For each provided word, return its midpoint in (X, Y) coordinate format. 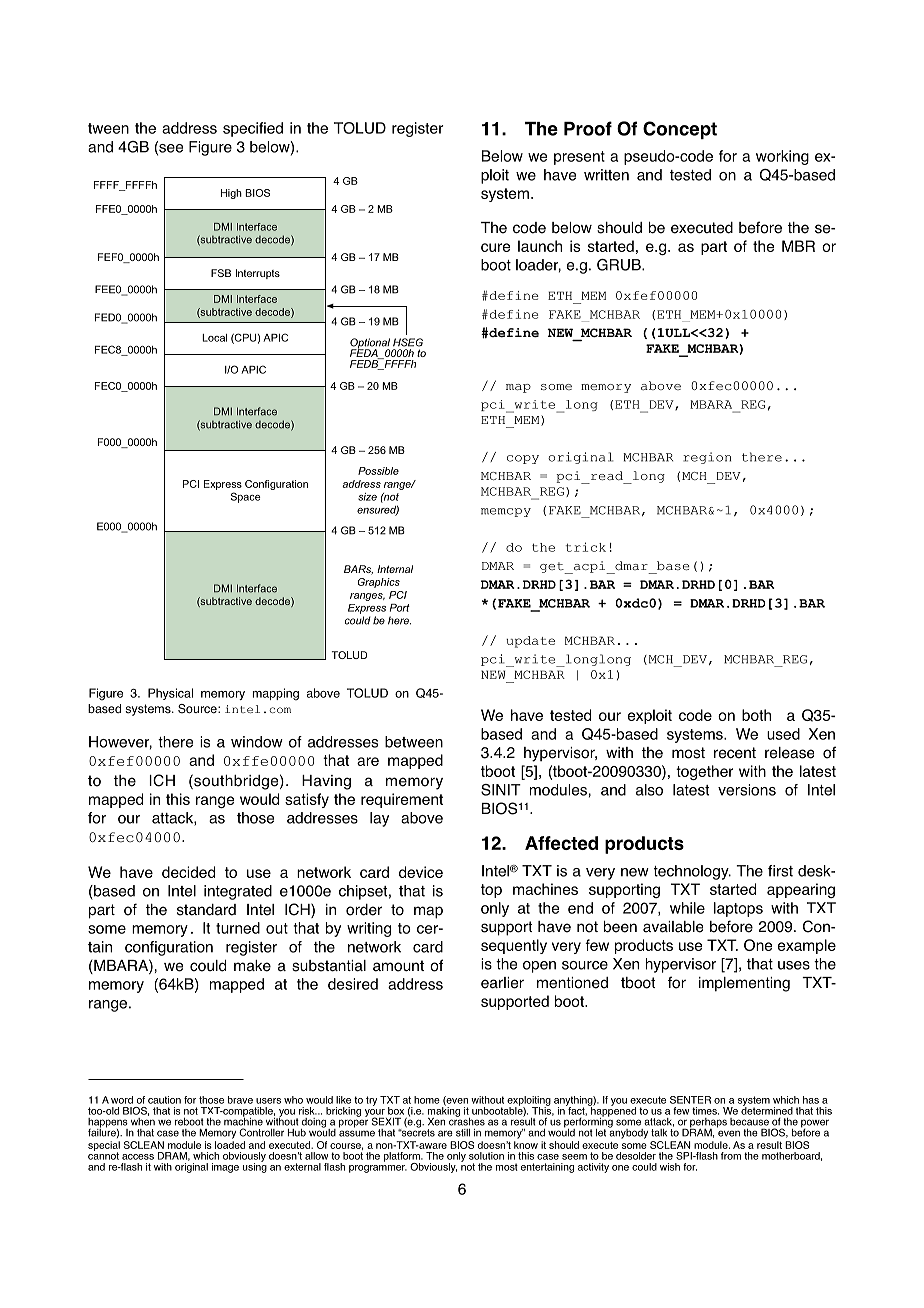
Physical (170, 694)
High (231, 194)
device (421, 872)
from (731, 1156)
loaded (230, 1145)
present (579, 158)
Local (214, 338)
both (756, 715)
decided (188, 872)
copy (523, 459)
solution (486, 1156)
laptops (738, 909)
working (782, 157)
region (707, 458)
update (530, 642)
